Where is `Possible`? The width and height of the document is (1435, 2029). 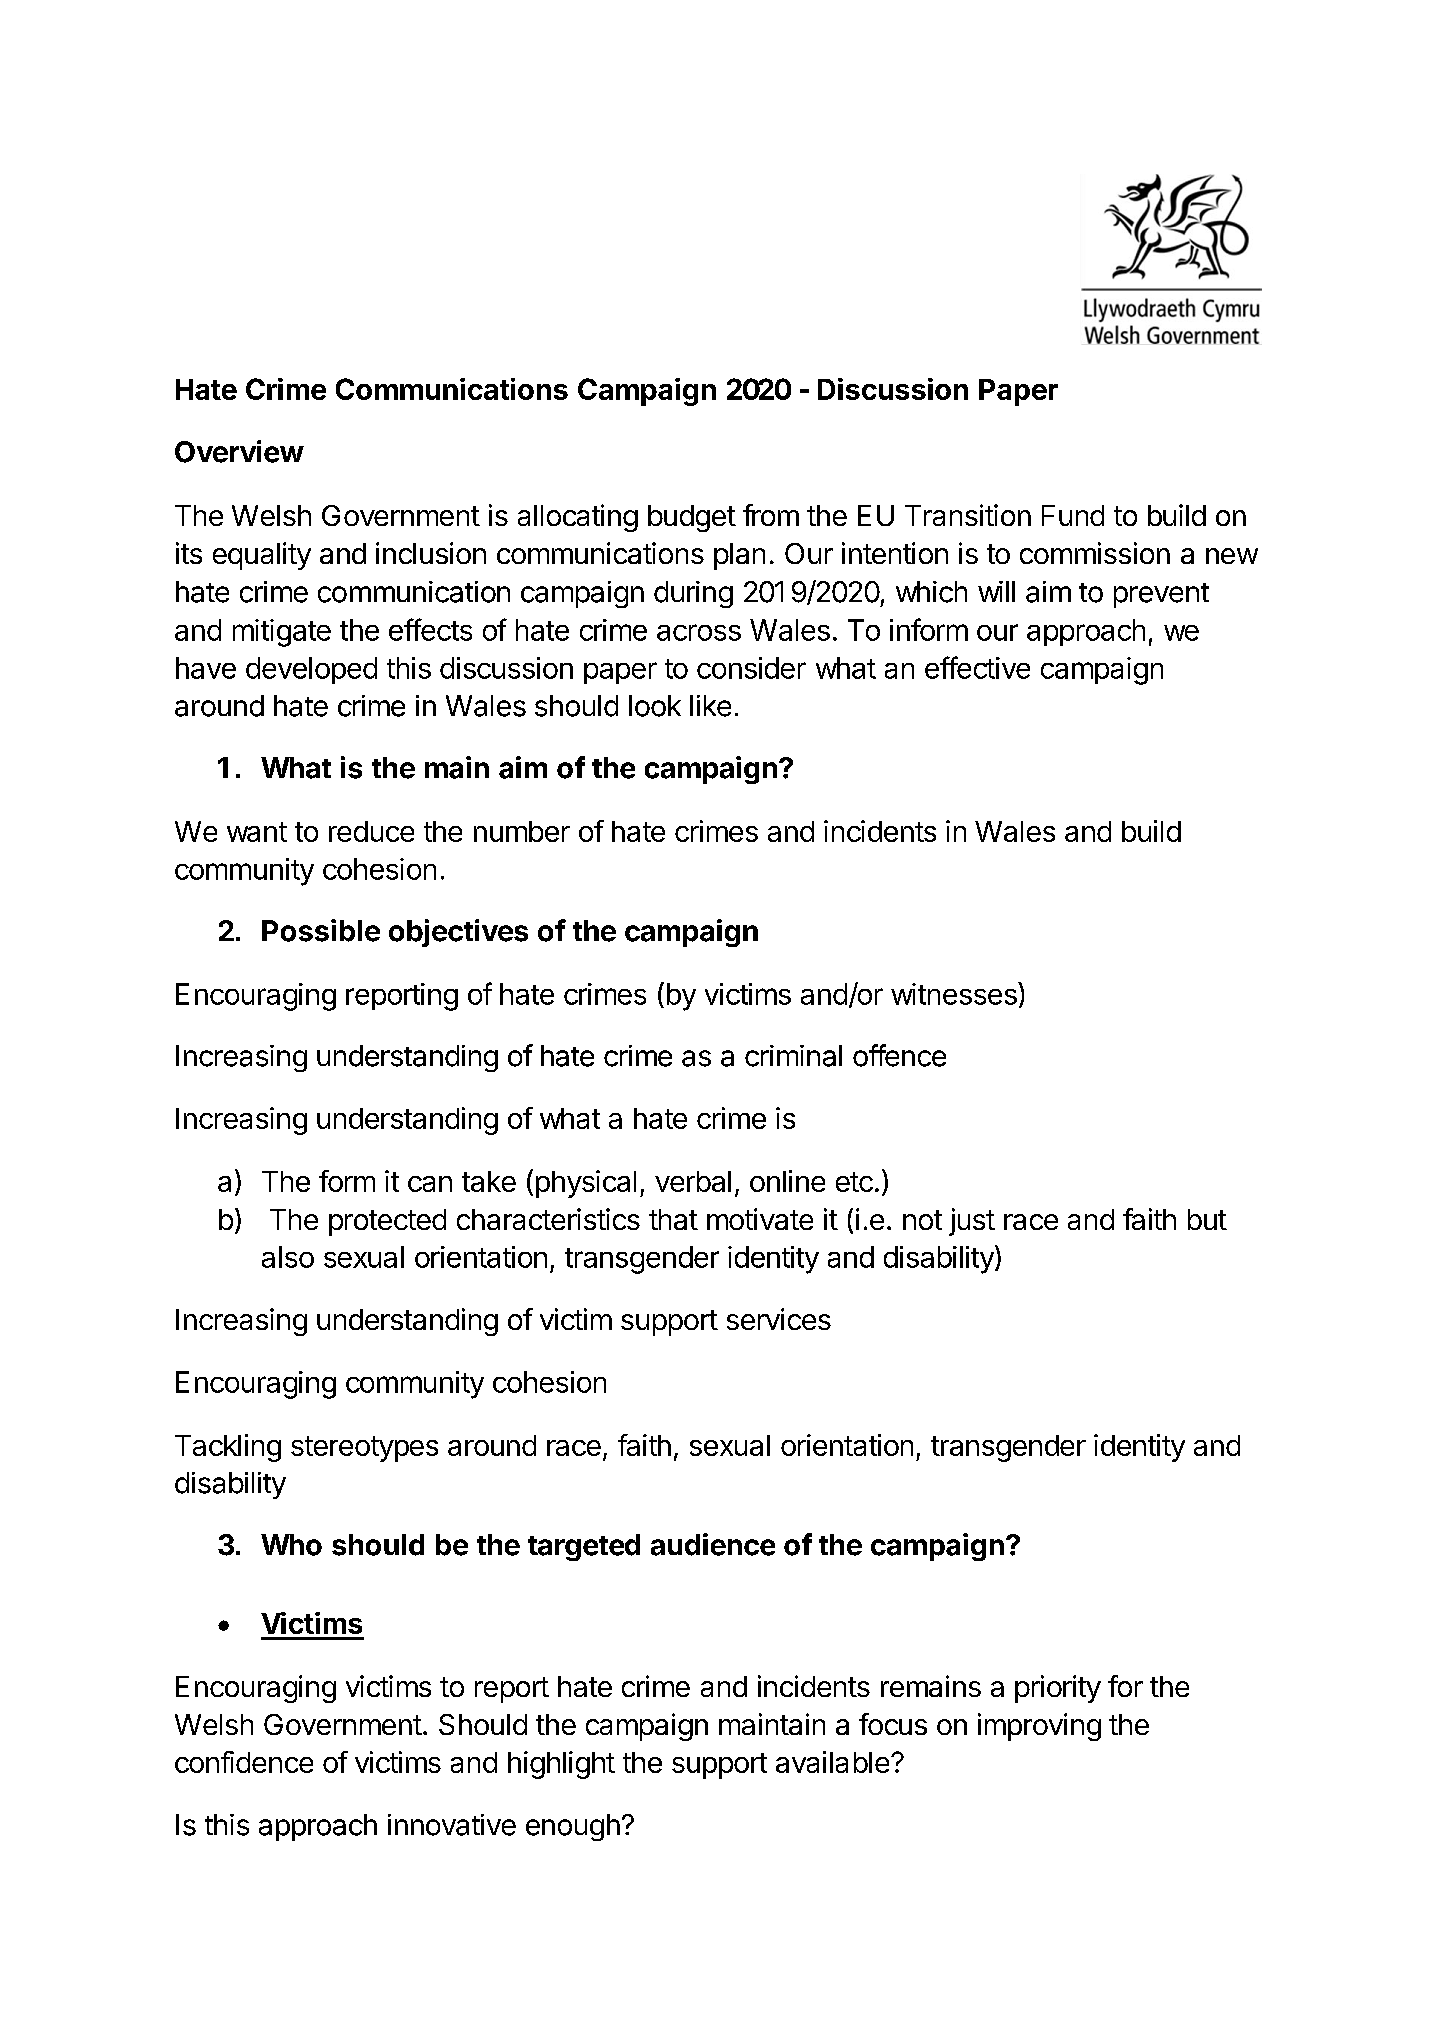 Possible is located at coordinates (321, 930).
